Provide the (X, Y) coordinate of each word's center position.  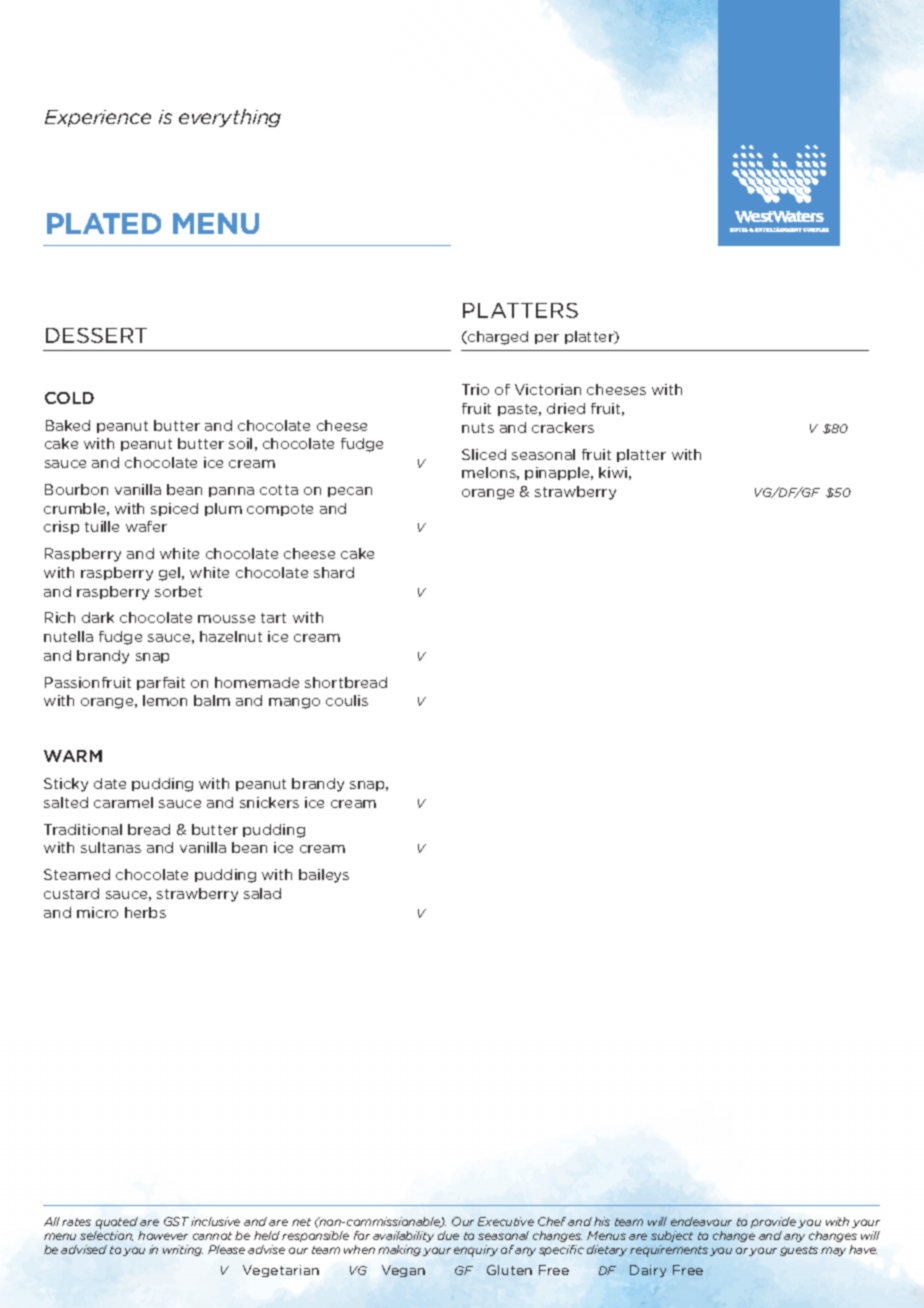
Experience (98, 118)
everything (230, 118)
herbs (145, 912)
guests (799, 1251)
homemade (257, 682)
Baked (68, 425)
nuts (478, 428)
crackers (563, 427)
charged (497, 338)
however (163, 1235)
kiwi (613, 472)
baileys (324, 876)
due (448, 1235)
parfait (161, 683)
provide (773, 1222)
